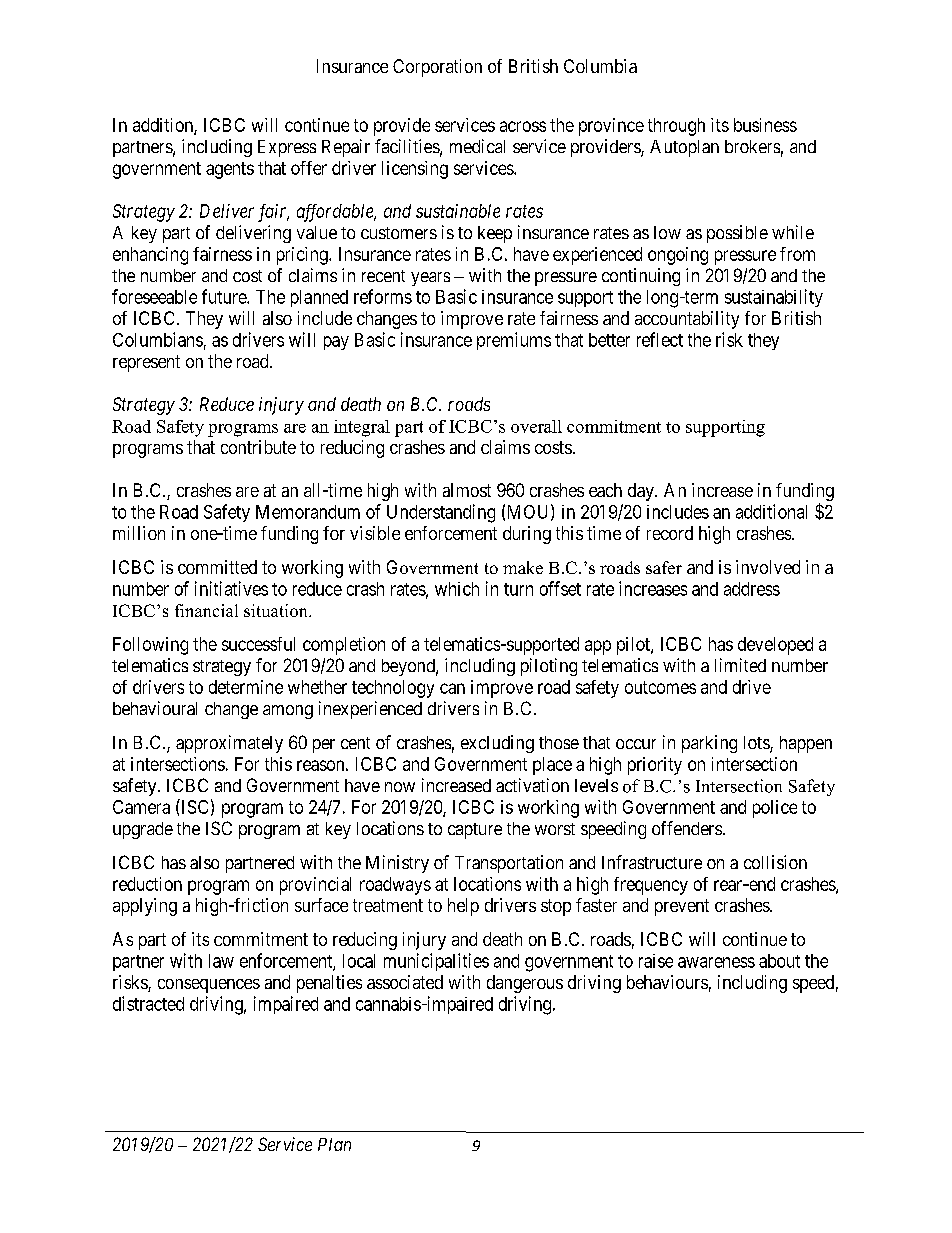 This screenshot has height=1233, width=952. What do you see at coordinates (687, 320) in the screenshot?
I see `accountability` at bounding box center [687, 320].
